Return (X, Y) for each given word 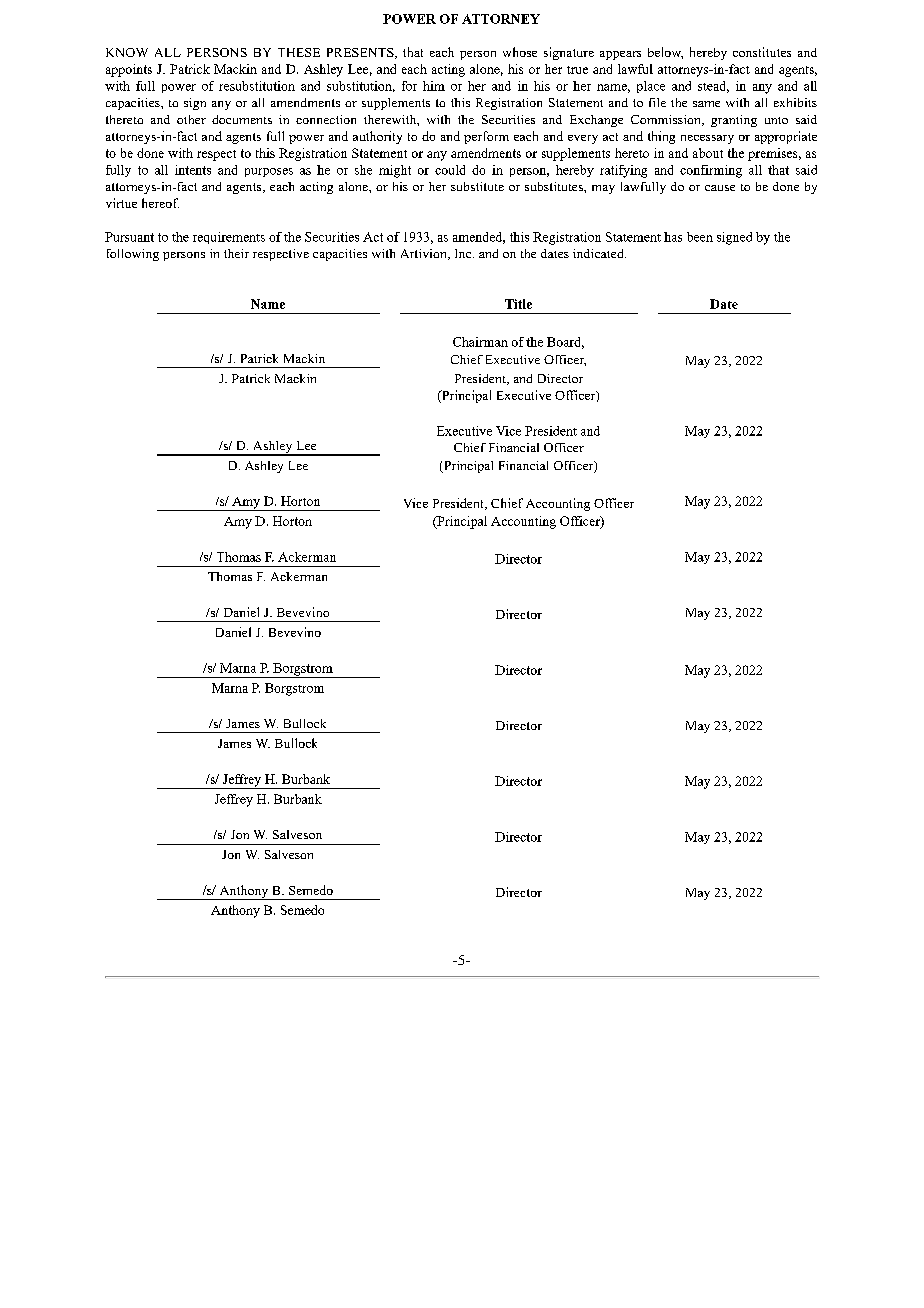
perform (486, 137)
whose (520, 52)
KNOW (127, 52)
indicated (599, 253)
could (450, 170)
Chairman (480, 342)
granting (734, 121)
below (665, 53)
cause (720, 188)
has (673, 237)
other (191, 119)
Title (518, 304)
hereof (160, 203)
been (700, 237)
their (236, 253)
